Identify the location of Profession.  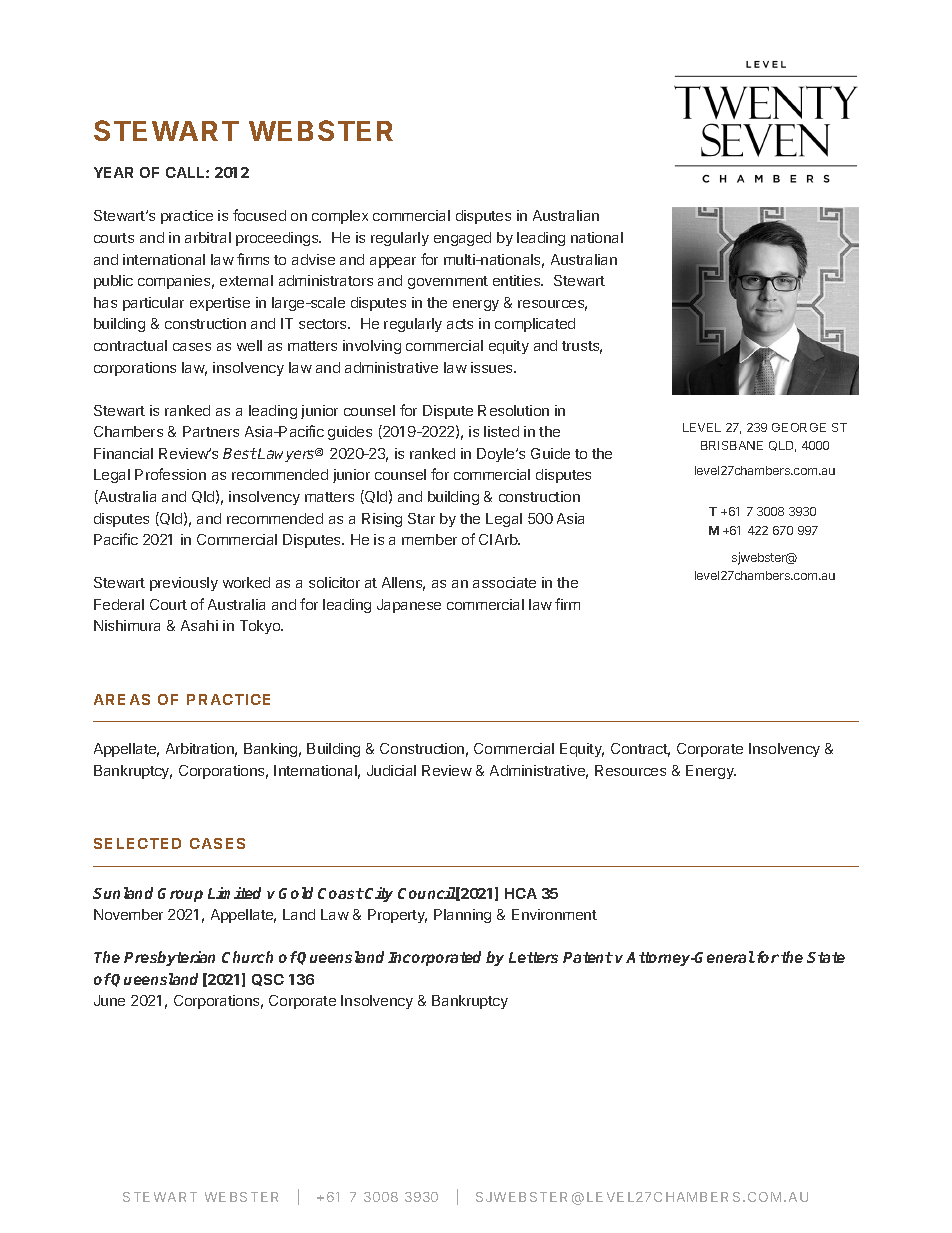
(170, 474).
